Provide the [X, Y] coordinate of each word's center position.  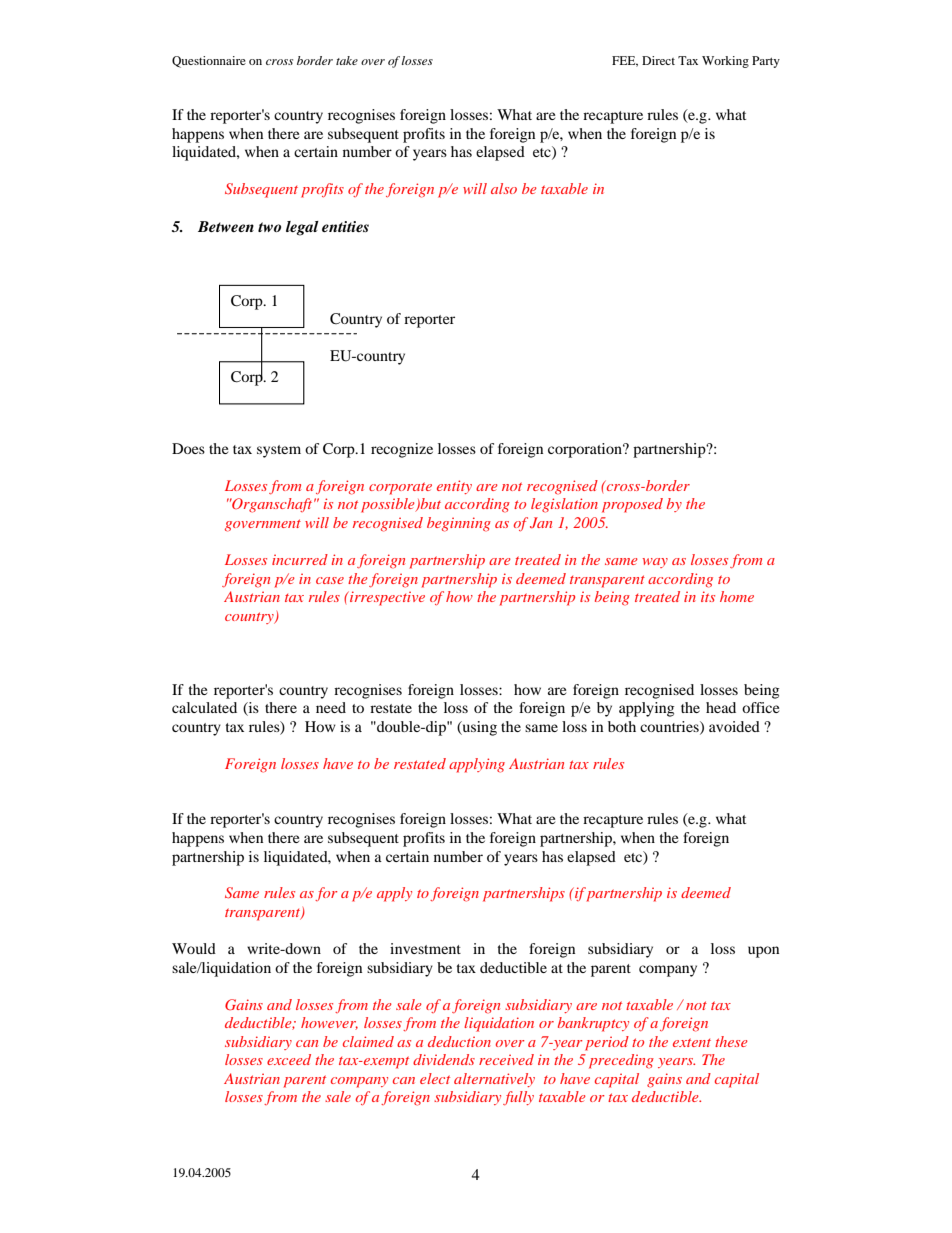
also [504, 188]
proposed [632, 505]
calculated [204, 707]
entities [345, 226]
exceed [289, 1059]
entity [454, 487]
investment [425, 948]
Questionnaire [209, 62]
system [279, 451]
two [269, 227]
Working [725, 62]
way [655, 563]
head [721, 707]
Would [194, 948]
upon [763, 952]
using [478, 728]
